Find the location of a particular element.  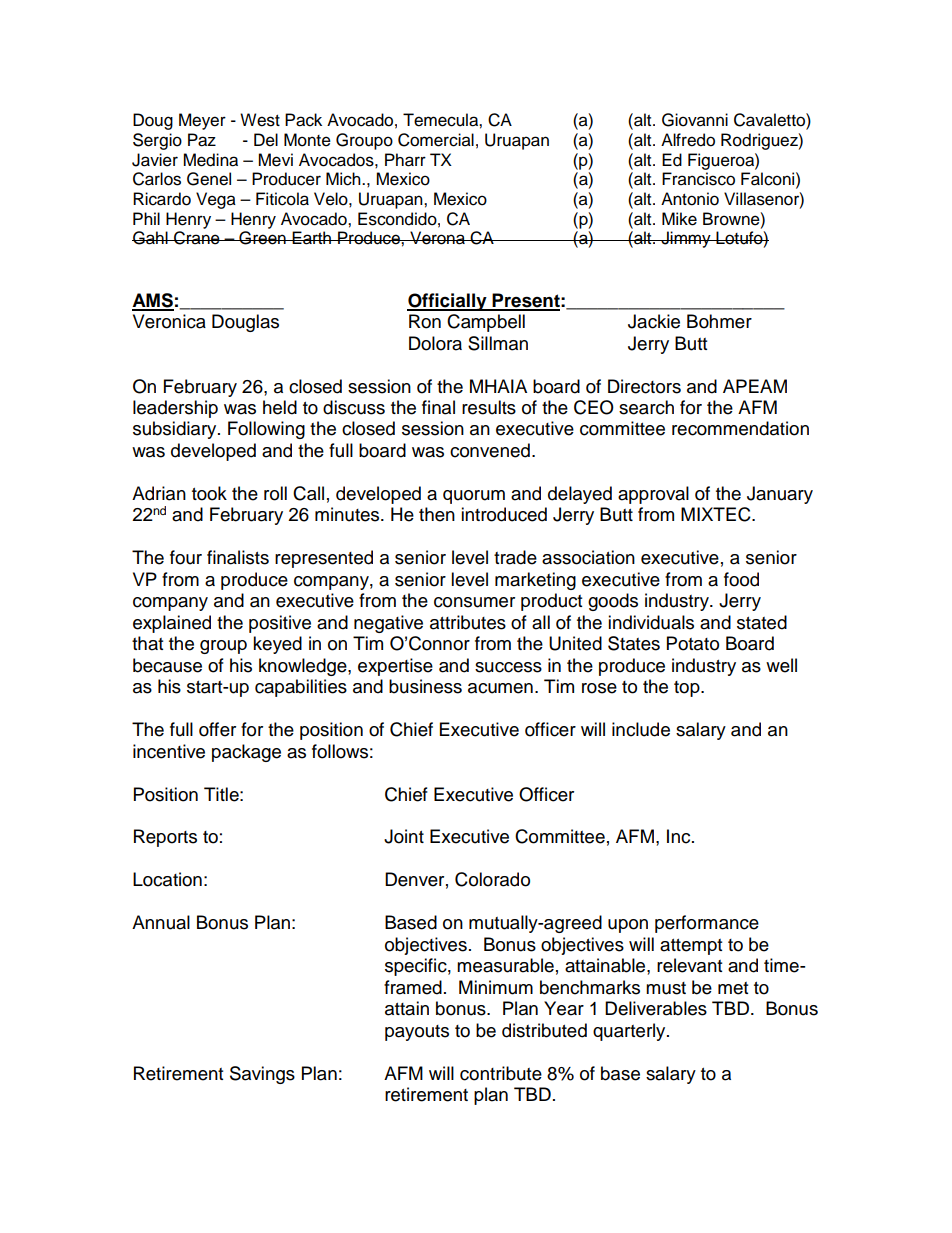

acumen is located at coordinates (500, 688).
